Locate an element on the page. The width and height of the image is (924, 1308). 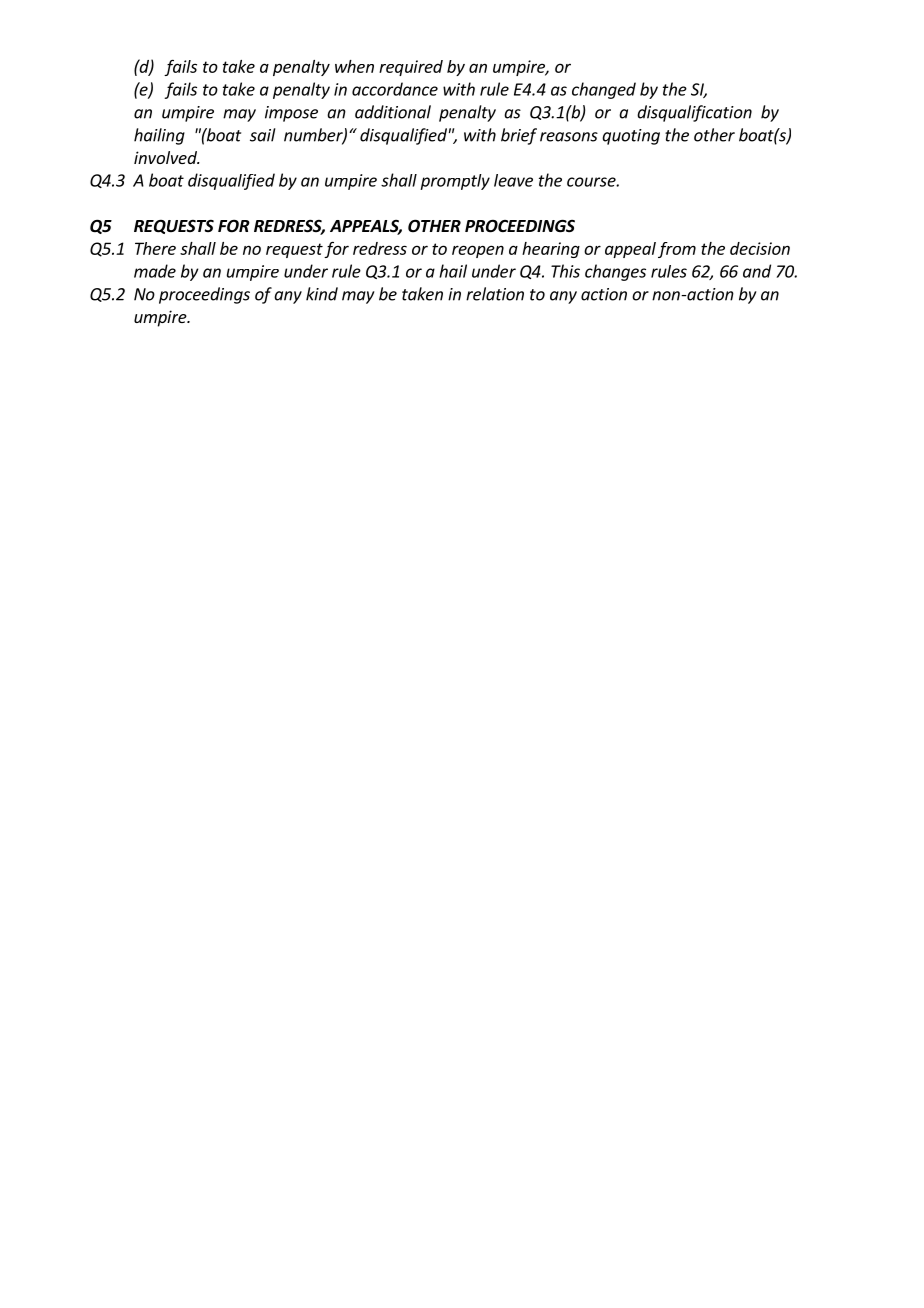
involved is located at coordinates (166, 157).
